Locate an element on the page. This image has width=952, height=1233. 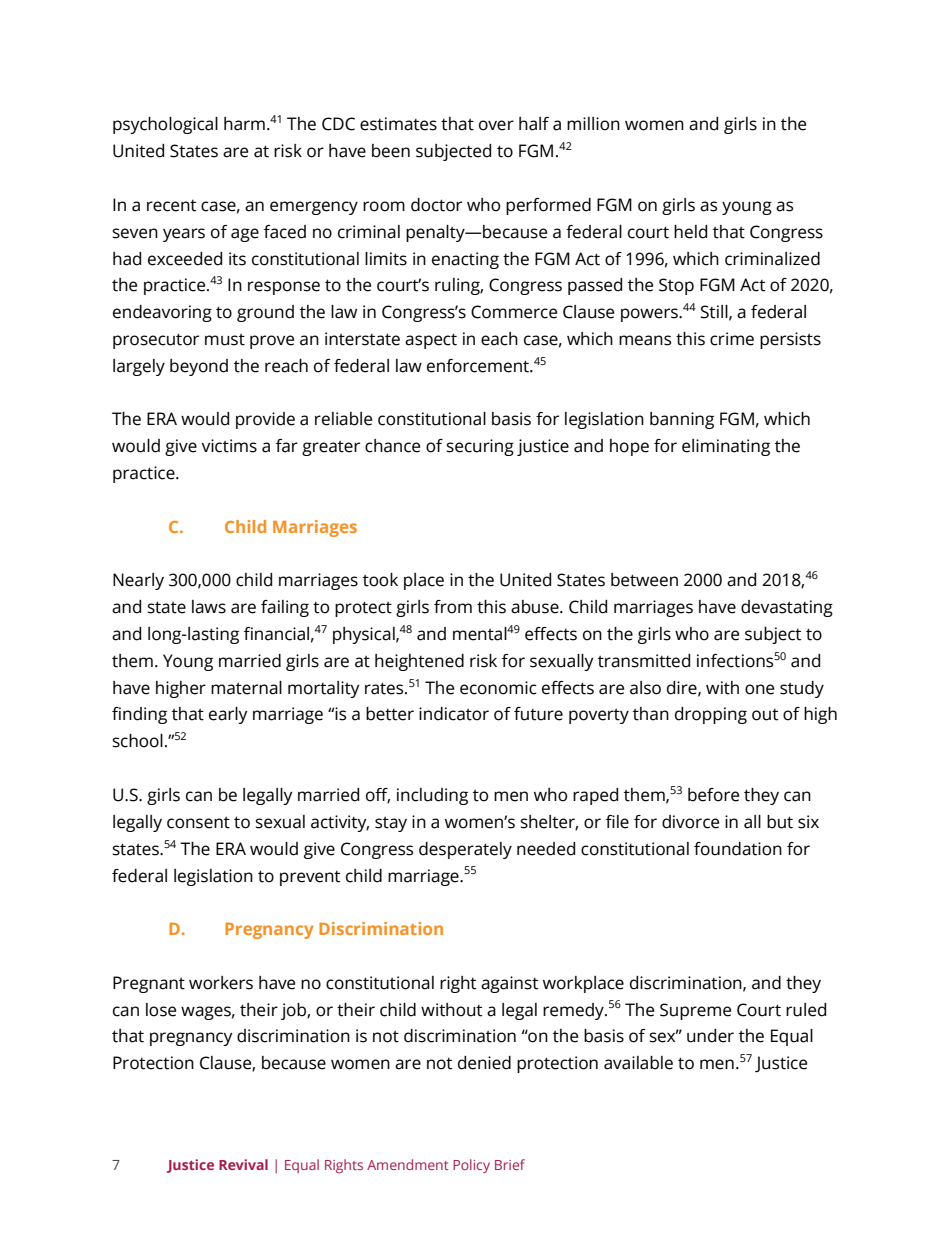
securing is located at coordinates (480, 447).
